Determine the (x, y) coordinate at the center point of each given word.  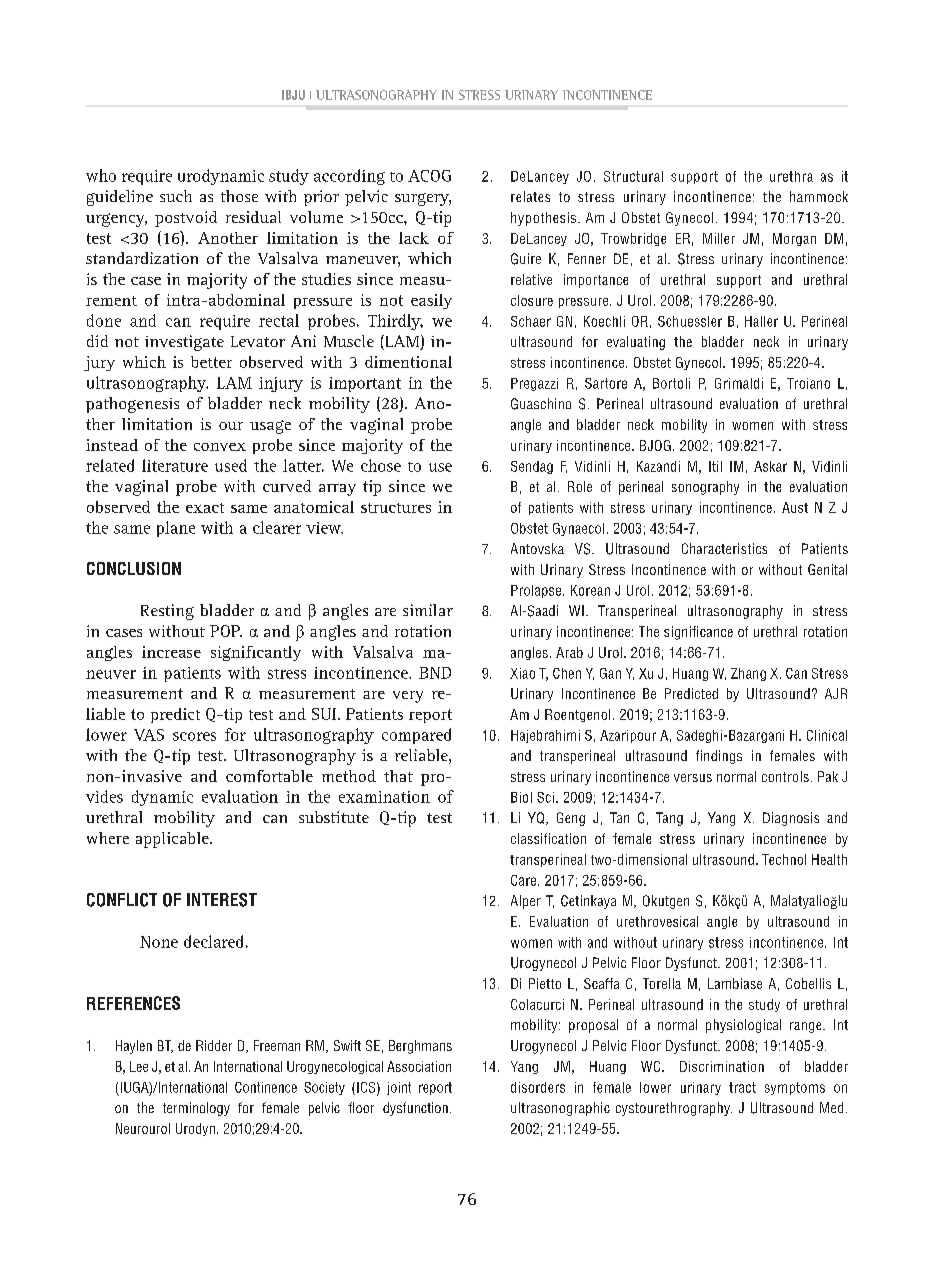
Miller (719, 238)
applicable (173, 840)
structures (396, 508)
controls (785, 776)
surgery (423, 199)
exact (205, 508)
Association (419, 1066)
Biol (521, 797)
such (176, 196)
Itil (715, 466)
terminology (196, 1109)
